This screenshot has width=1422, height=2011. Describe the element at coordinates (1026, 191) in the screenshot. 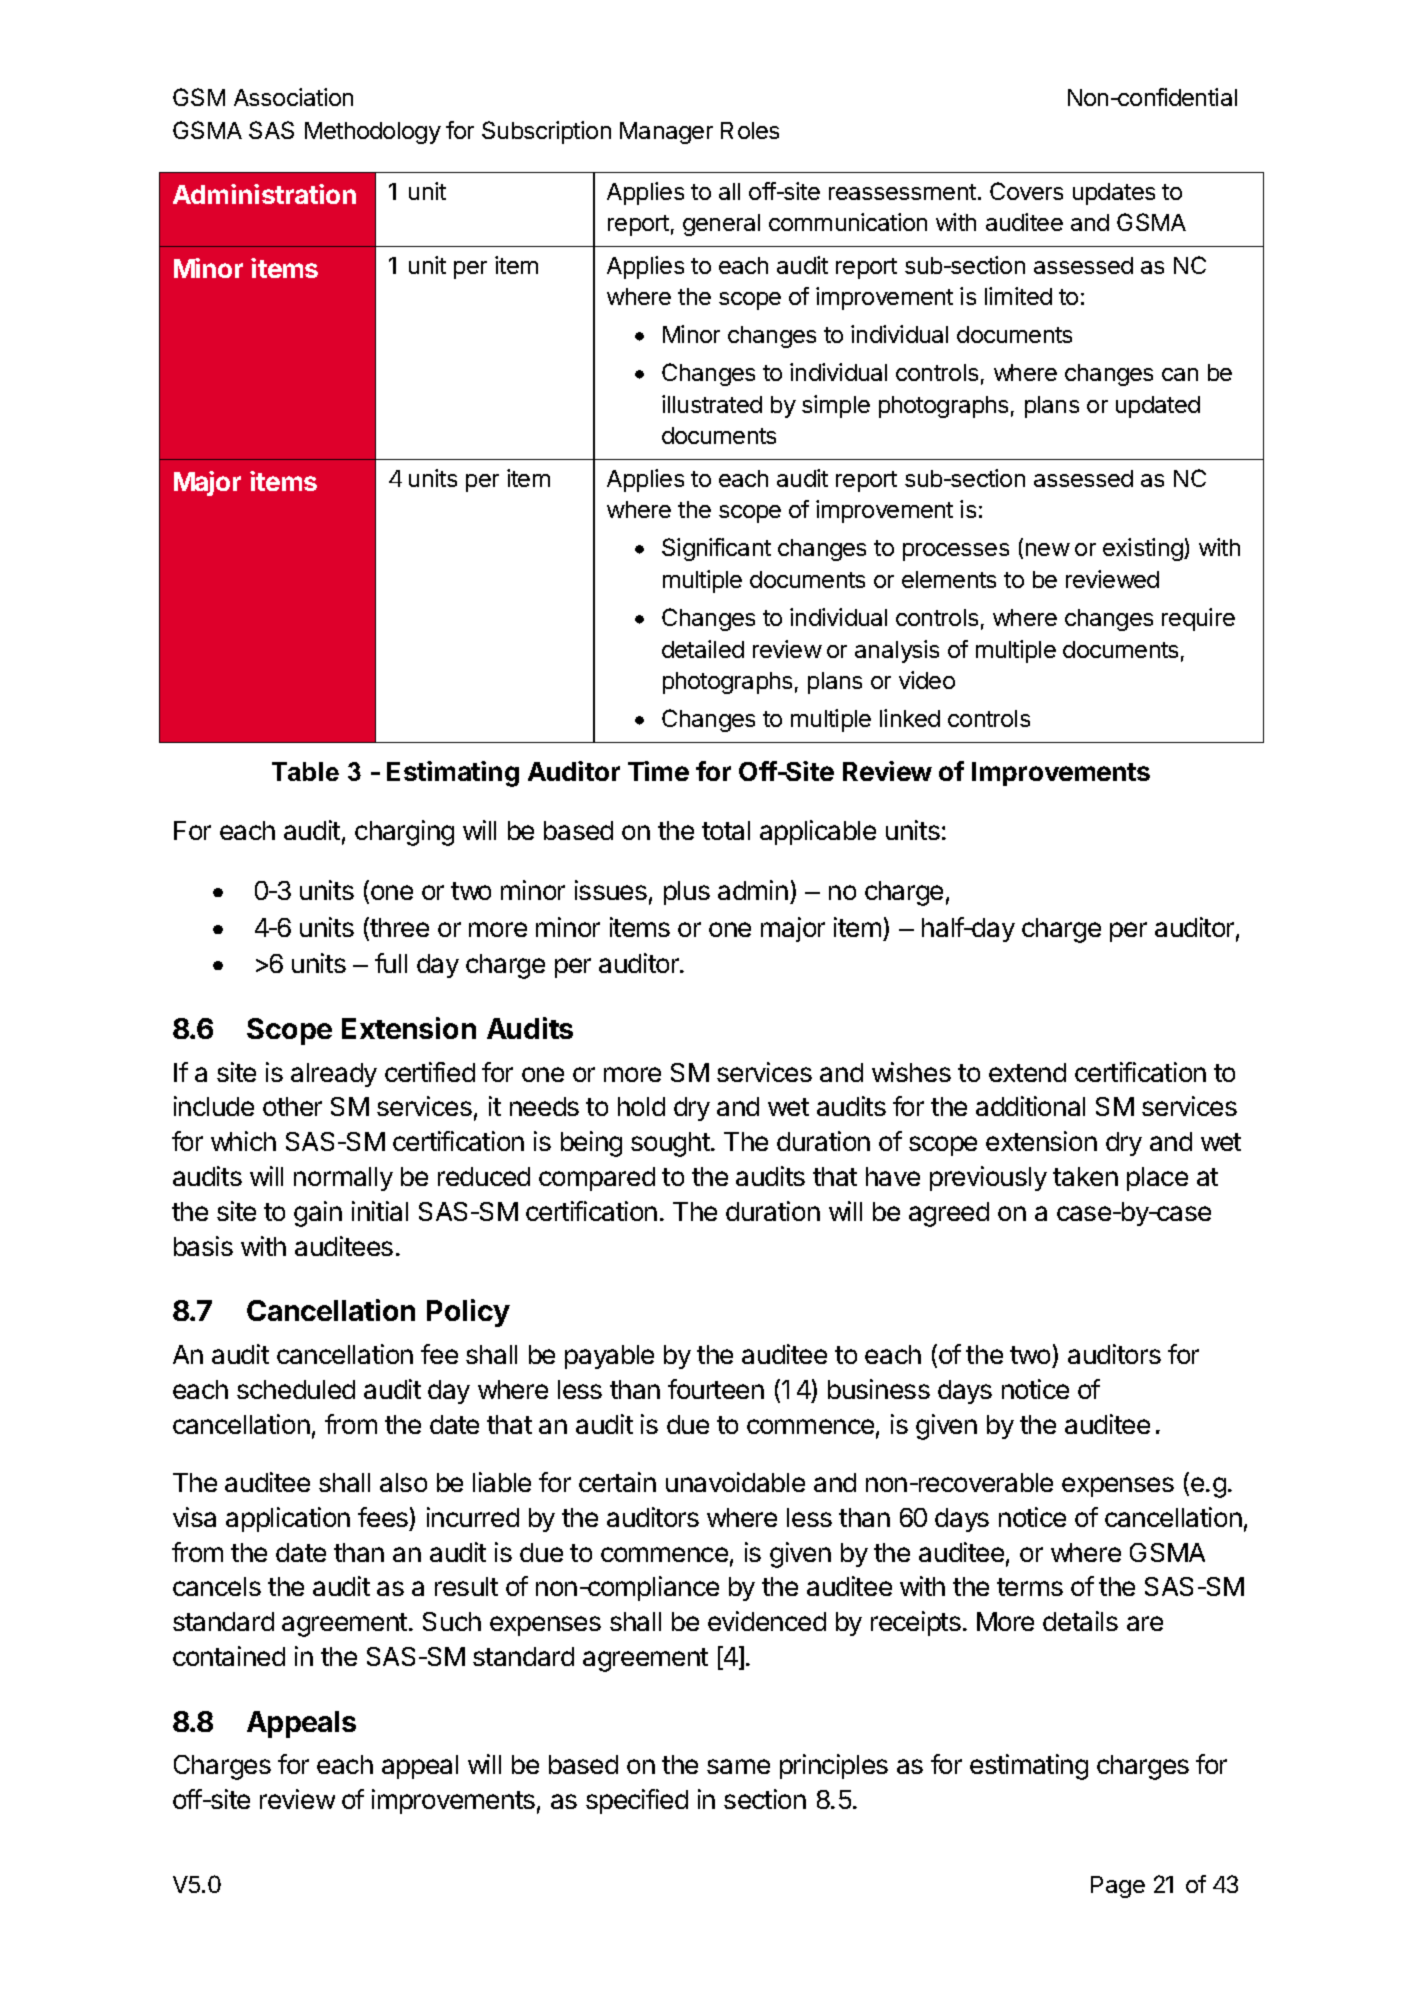

I see `Covers` at that location.
